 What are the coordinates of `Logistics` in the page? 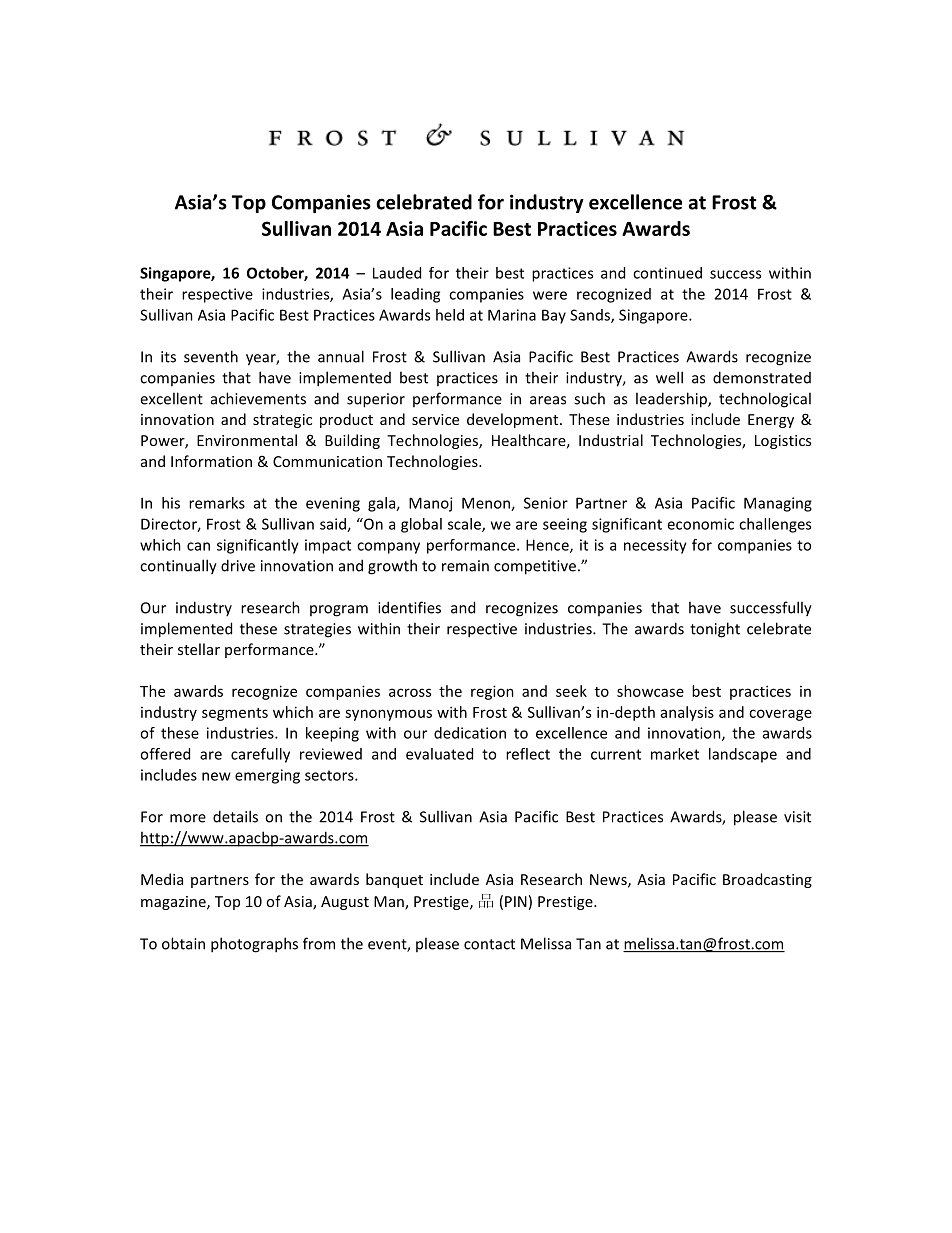 It's located at (783, 442).
